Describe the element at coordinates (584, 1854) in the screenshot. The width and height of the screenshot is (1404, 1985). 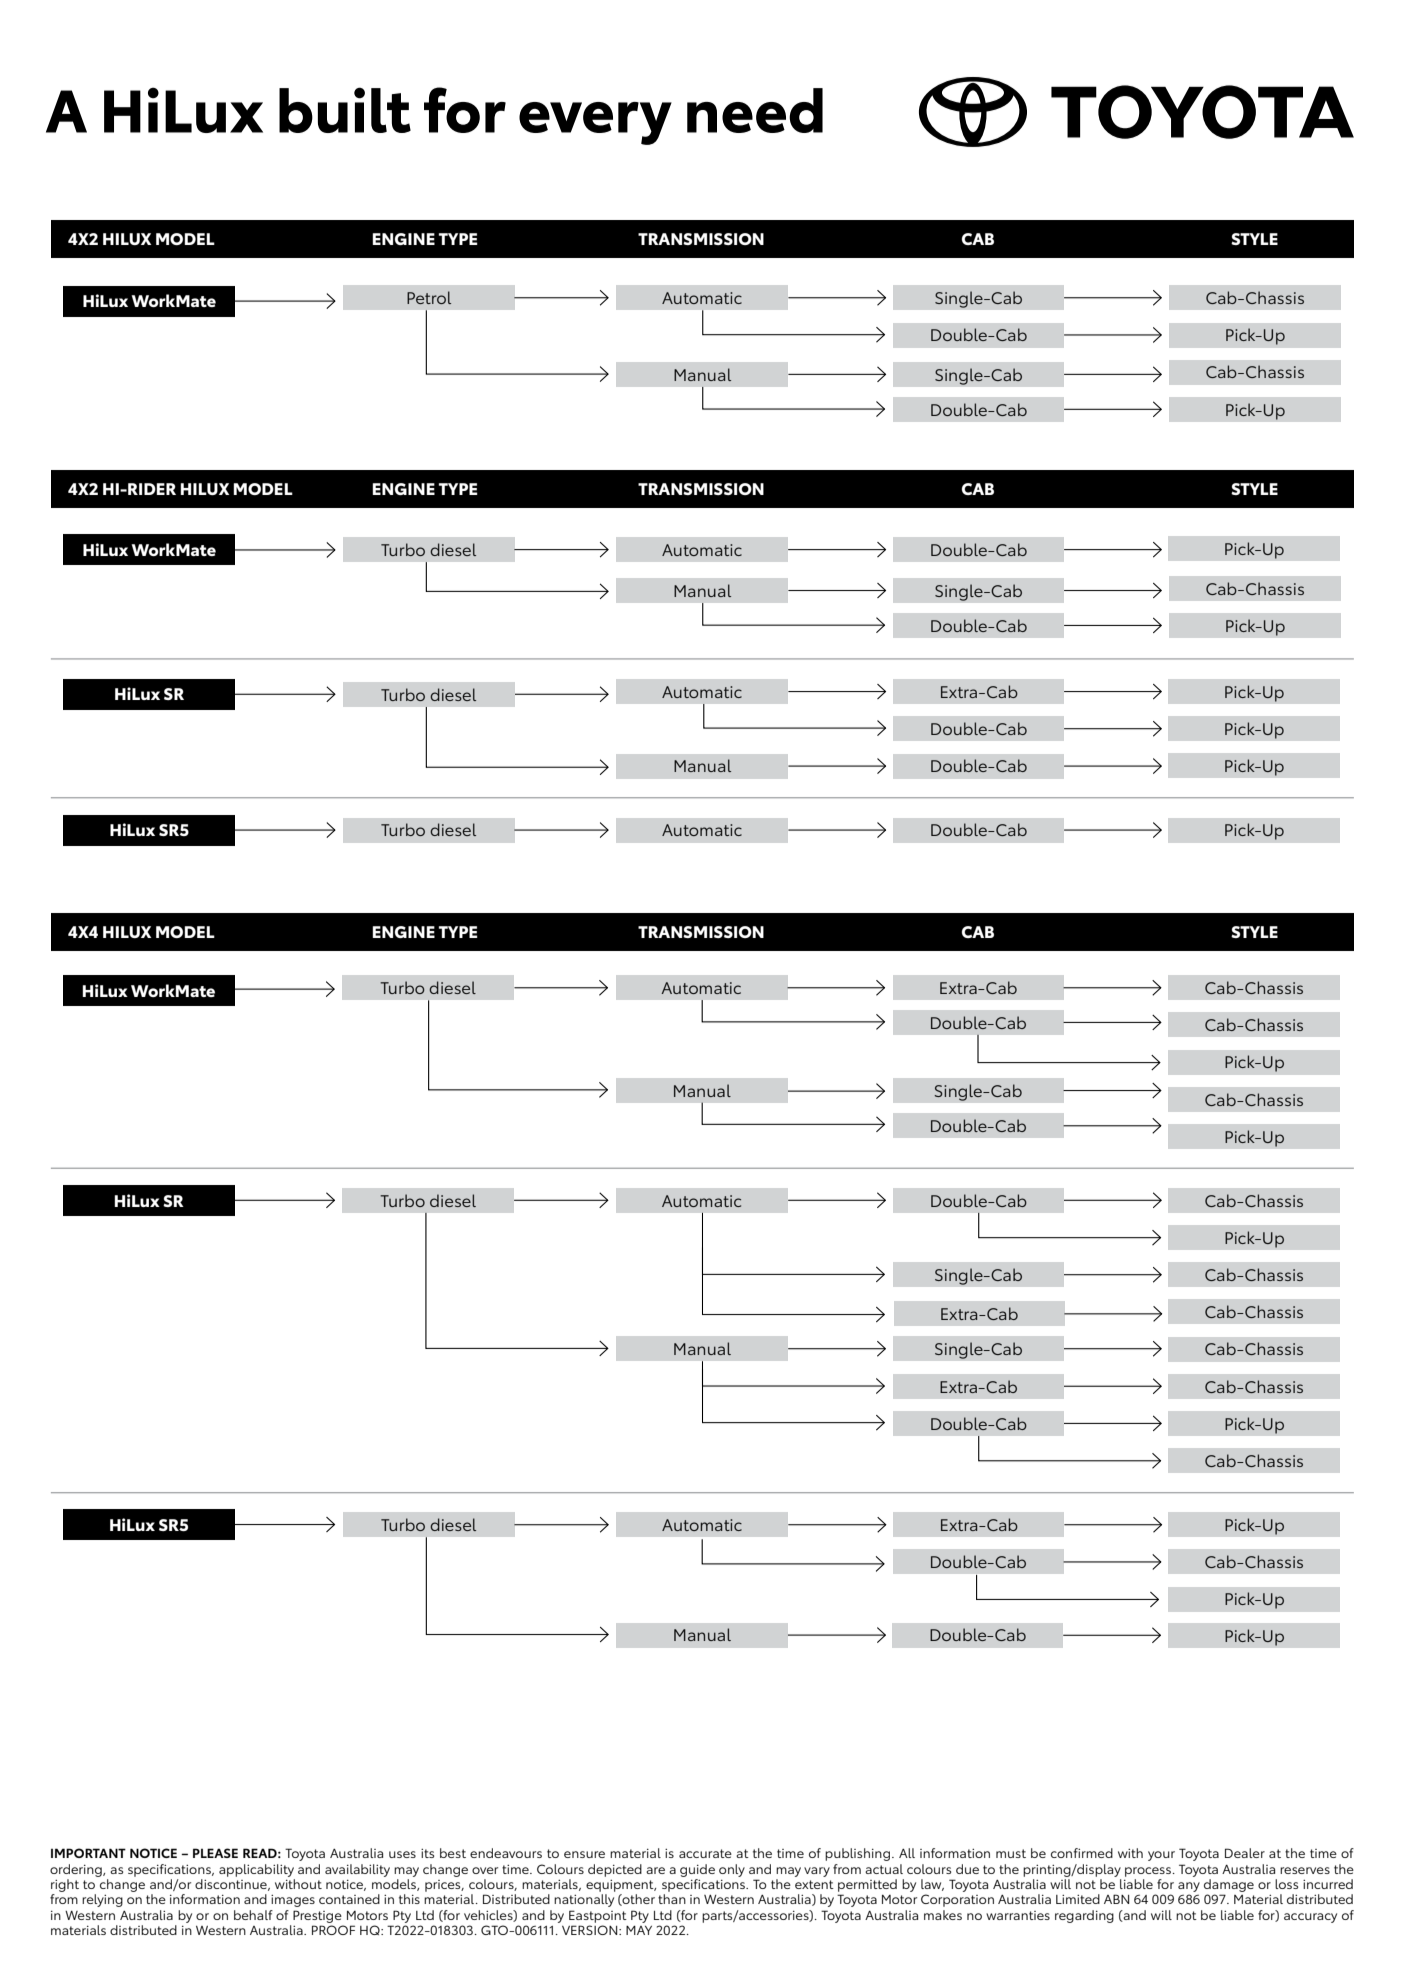
I see `ensure` at that location.
